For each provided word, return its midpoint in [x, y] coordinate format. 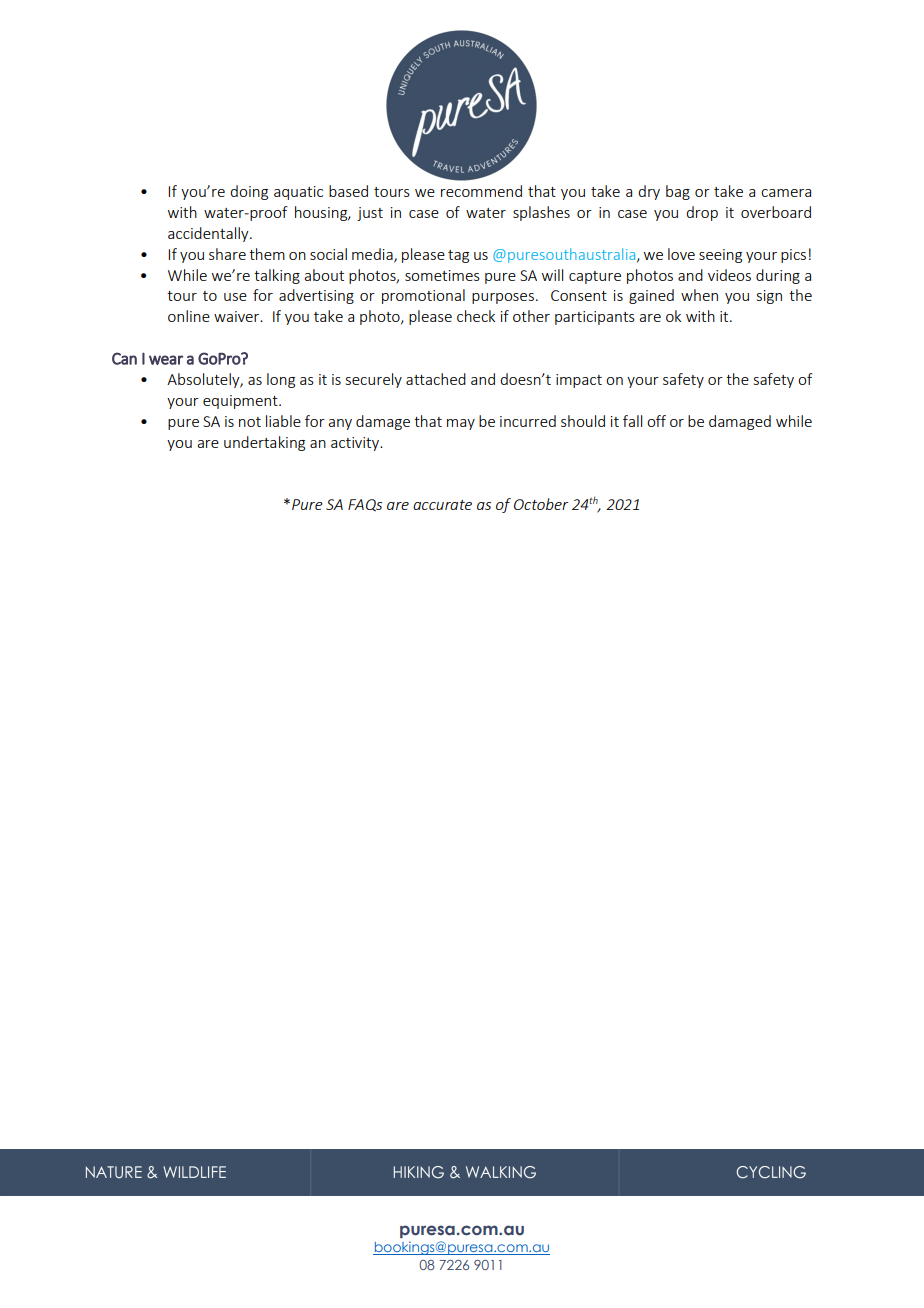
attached [436, 379]
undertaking [264, 443]
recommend [481, 191]
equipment [241, 402]
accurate [442, 505]
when [699, 295]
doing [249, 192]
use [235, 297]
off [656, 421]
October [541, 504]
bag [678, 192]
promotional [423, 296]
